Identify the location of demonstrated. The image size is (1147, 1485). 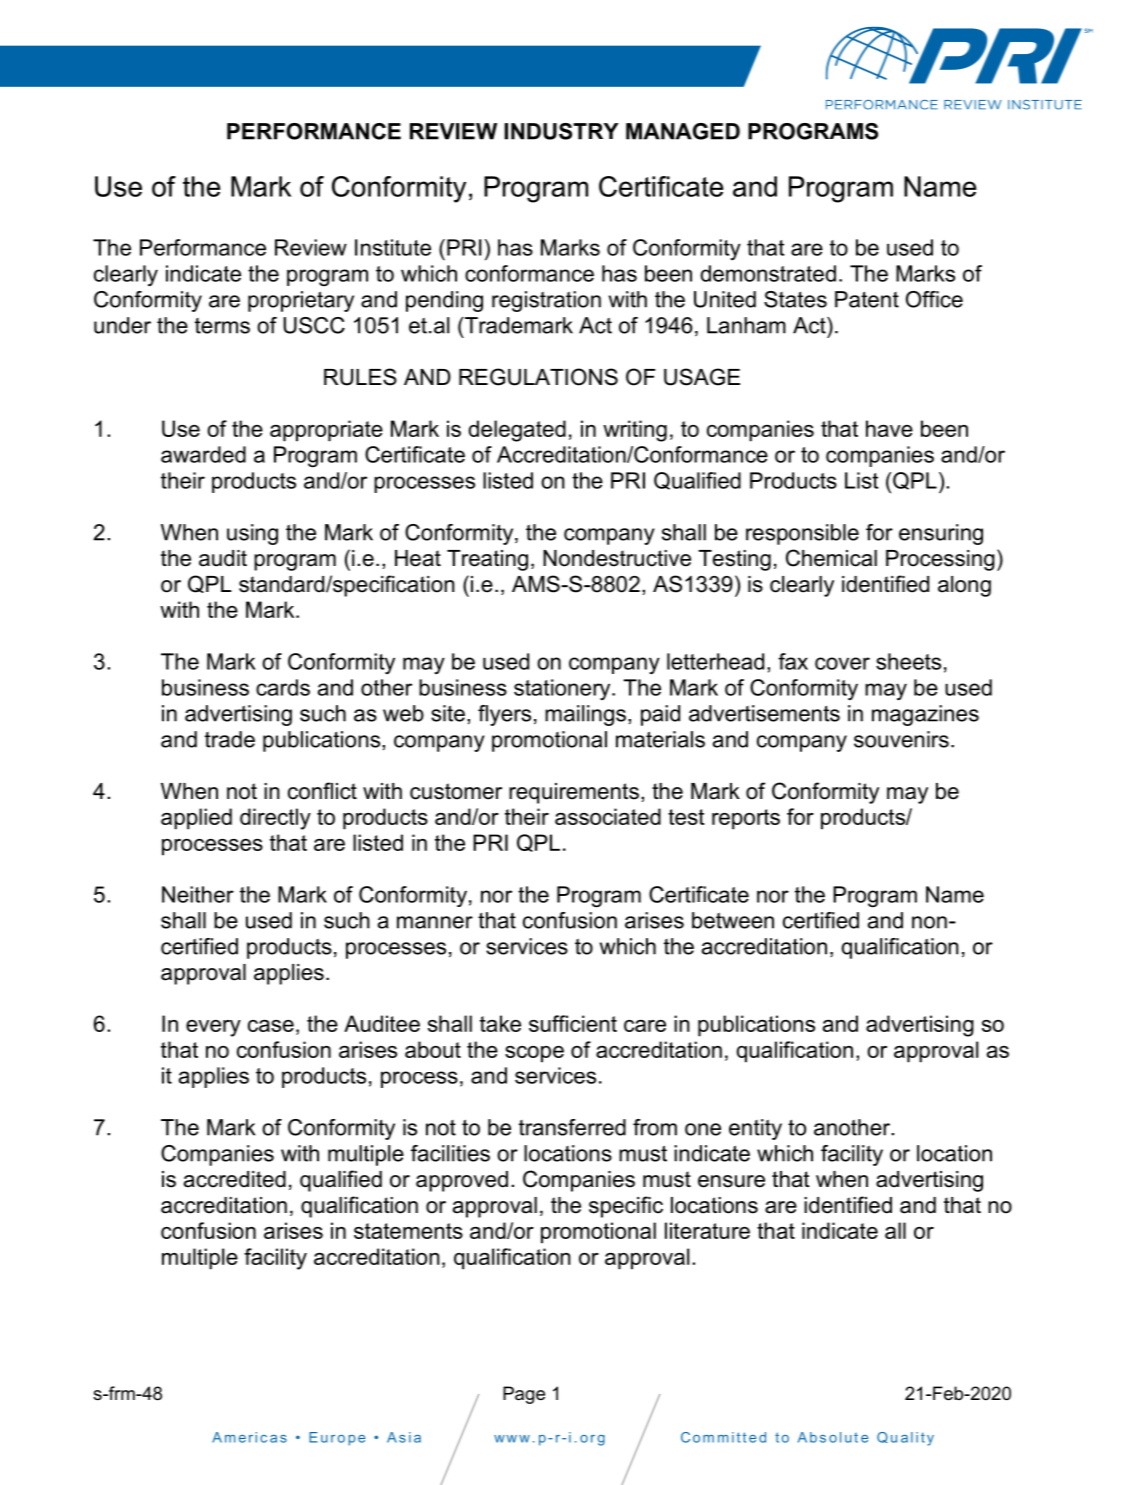
(768, 273).
